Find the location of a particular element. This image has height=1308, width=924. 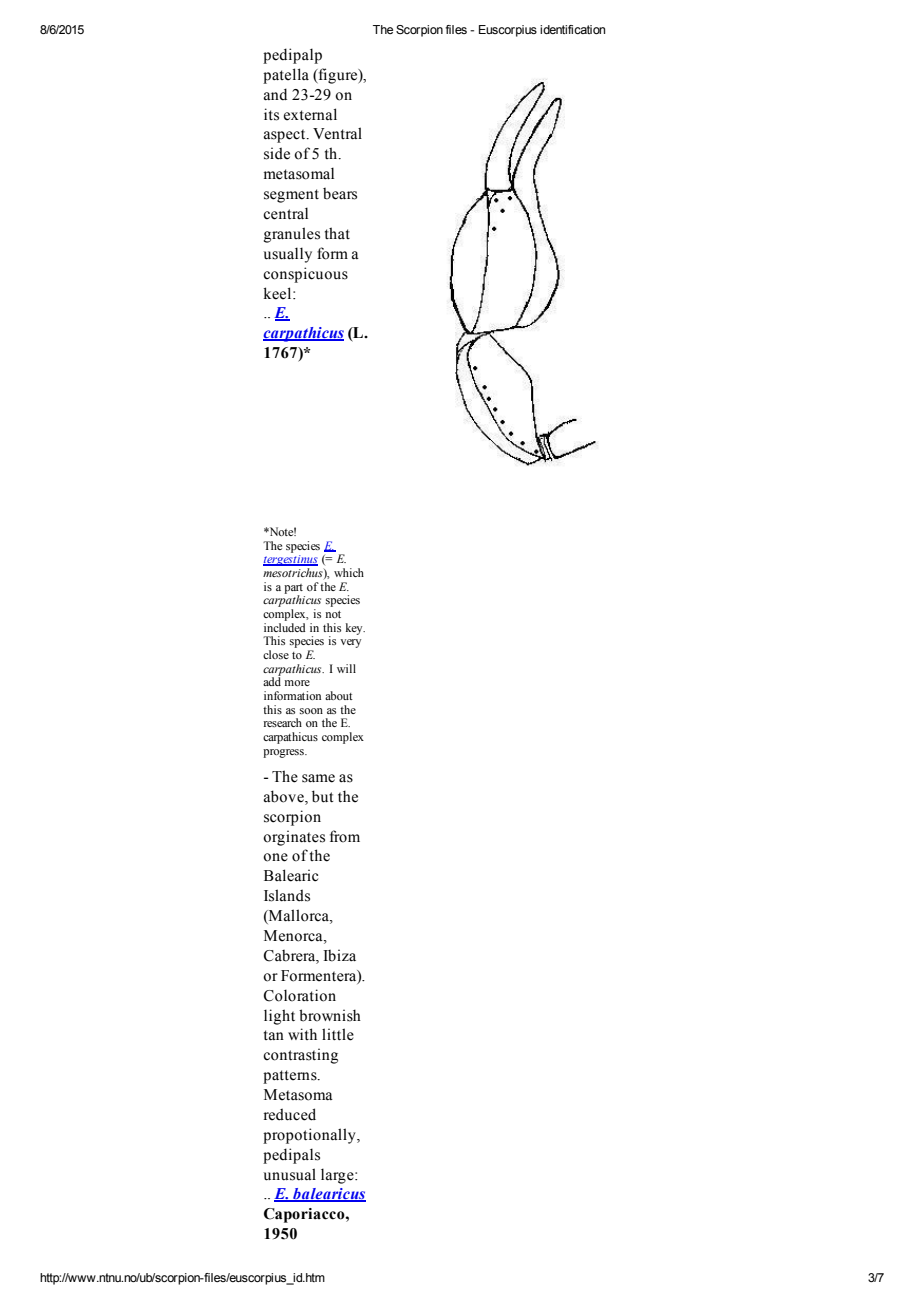

large is located at coordinates (338, 1176).
